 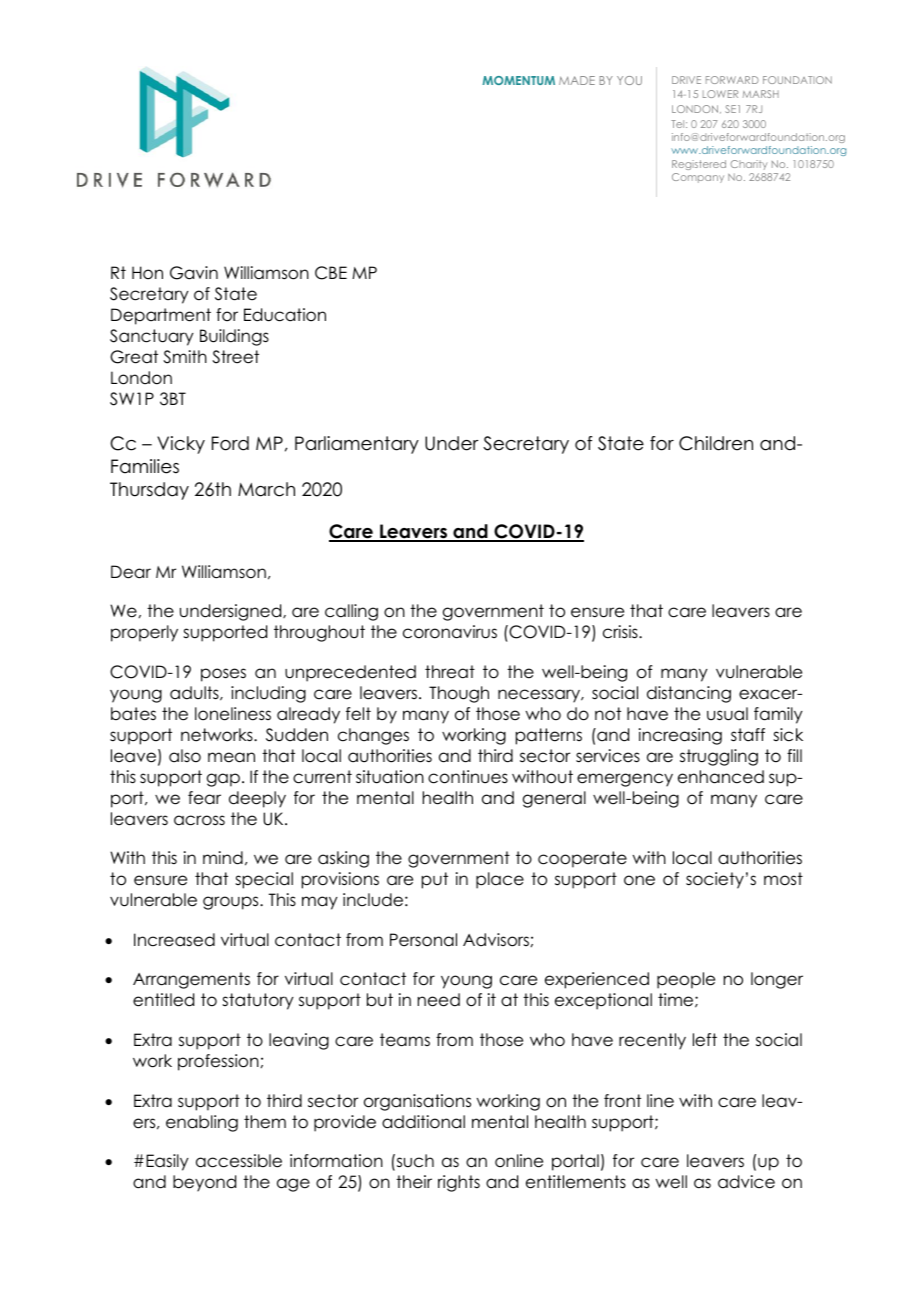 I want to click on Children, so click(x=716, y=443).
